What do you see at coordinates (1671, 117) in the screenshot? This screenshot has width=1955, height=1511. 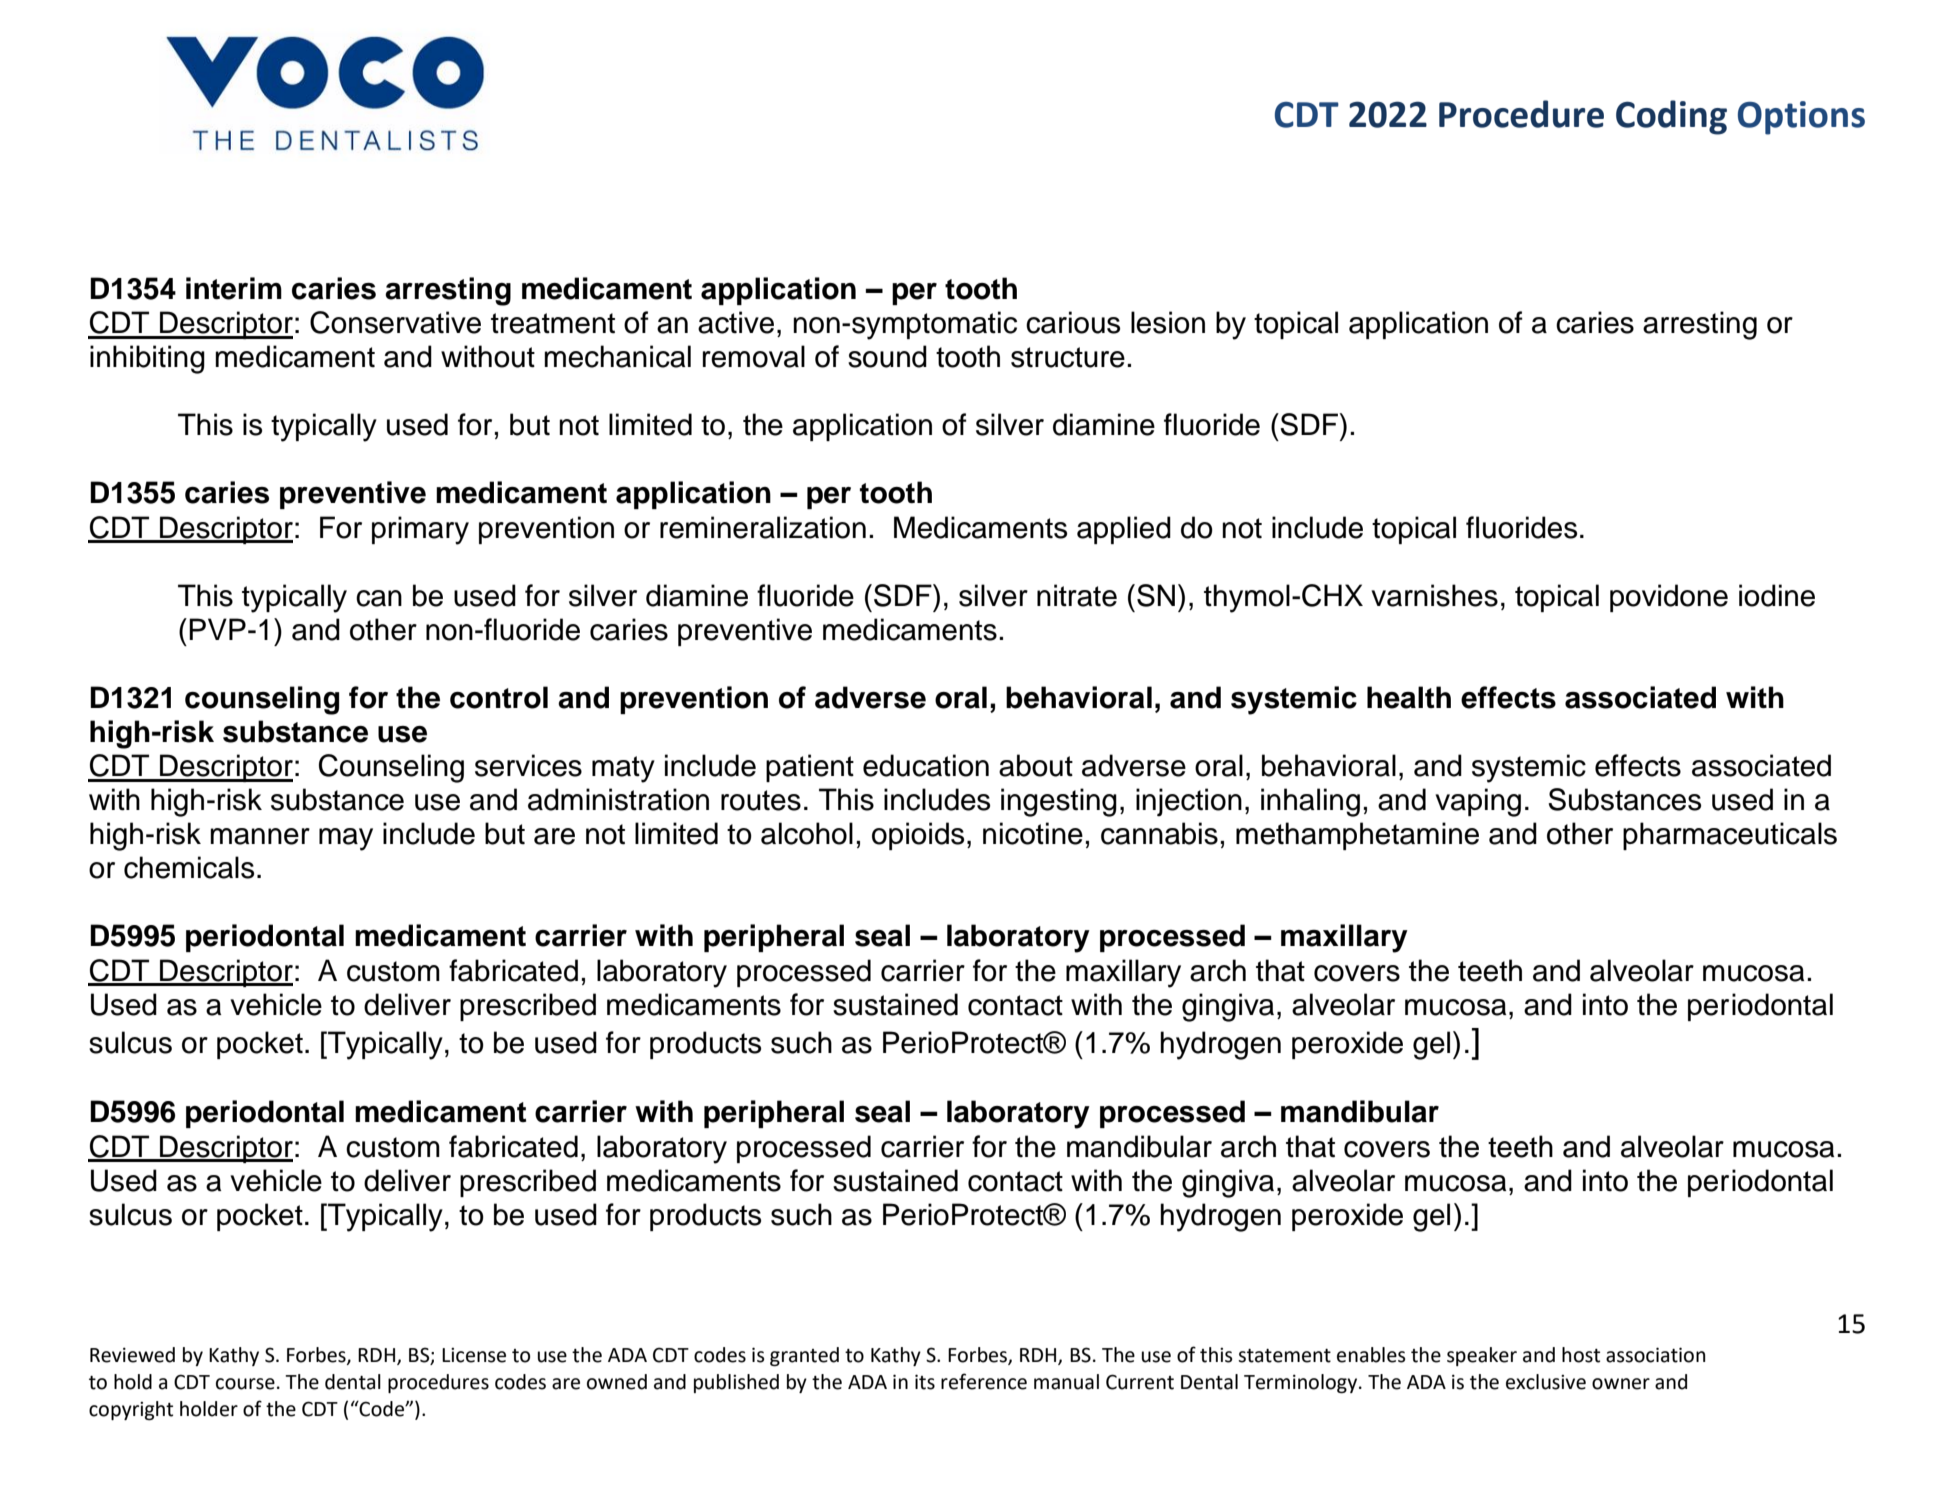 I see `Coding` at bounding box center [1671, 117].
